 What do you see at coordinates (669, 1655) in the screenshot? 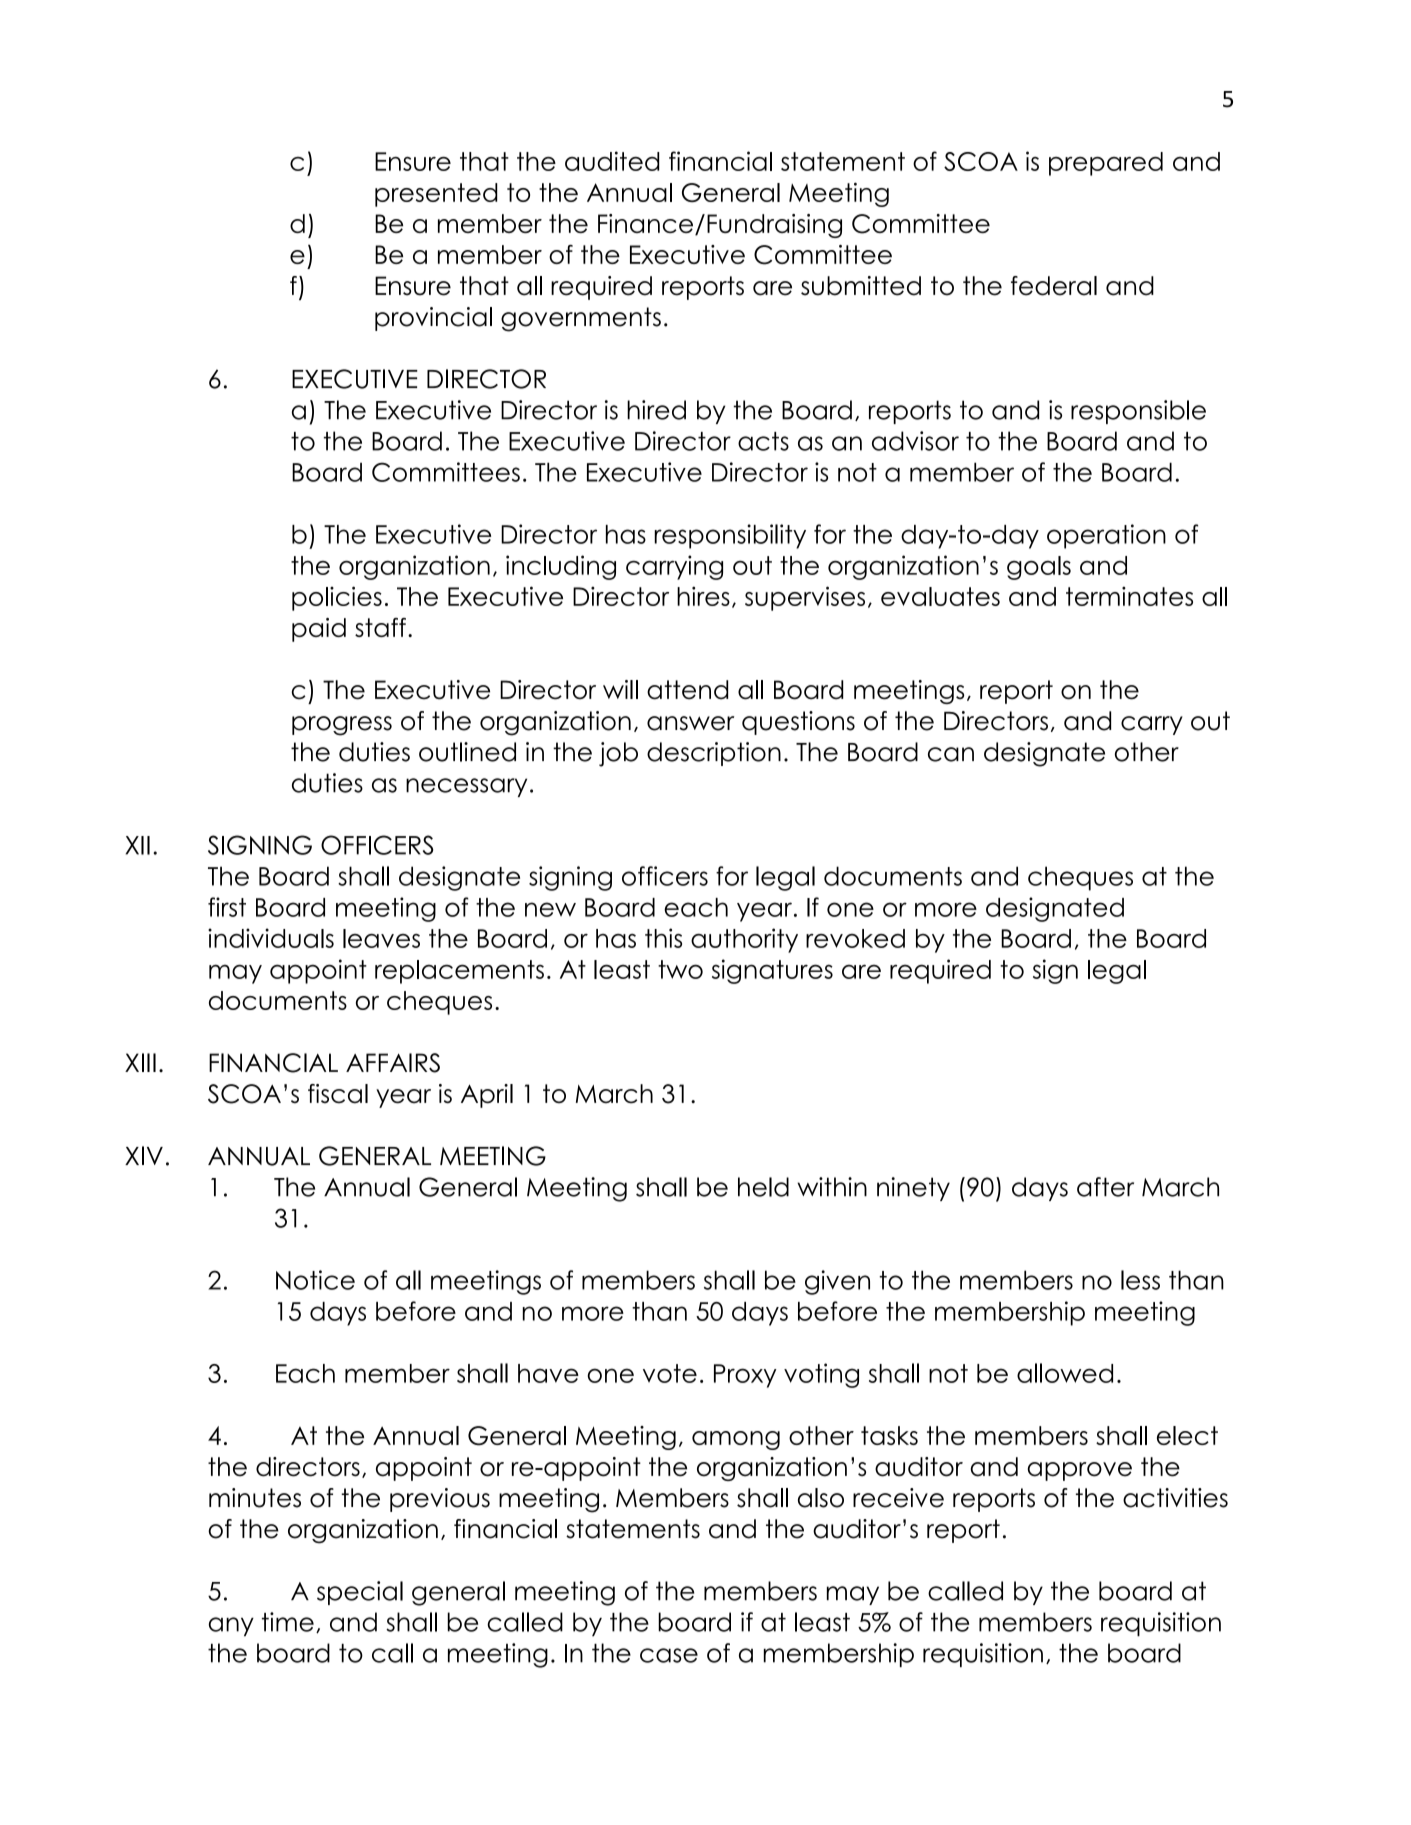
I see `case` at bounding box center [669, 1655].
